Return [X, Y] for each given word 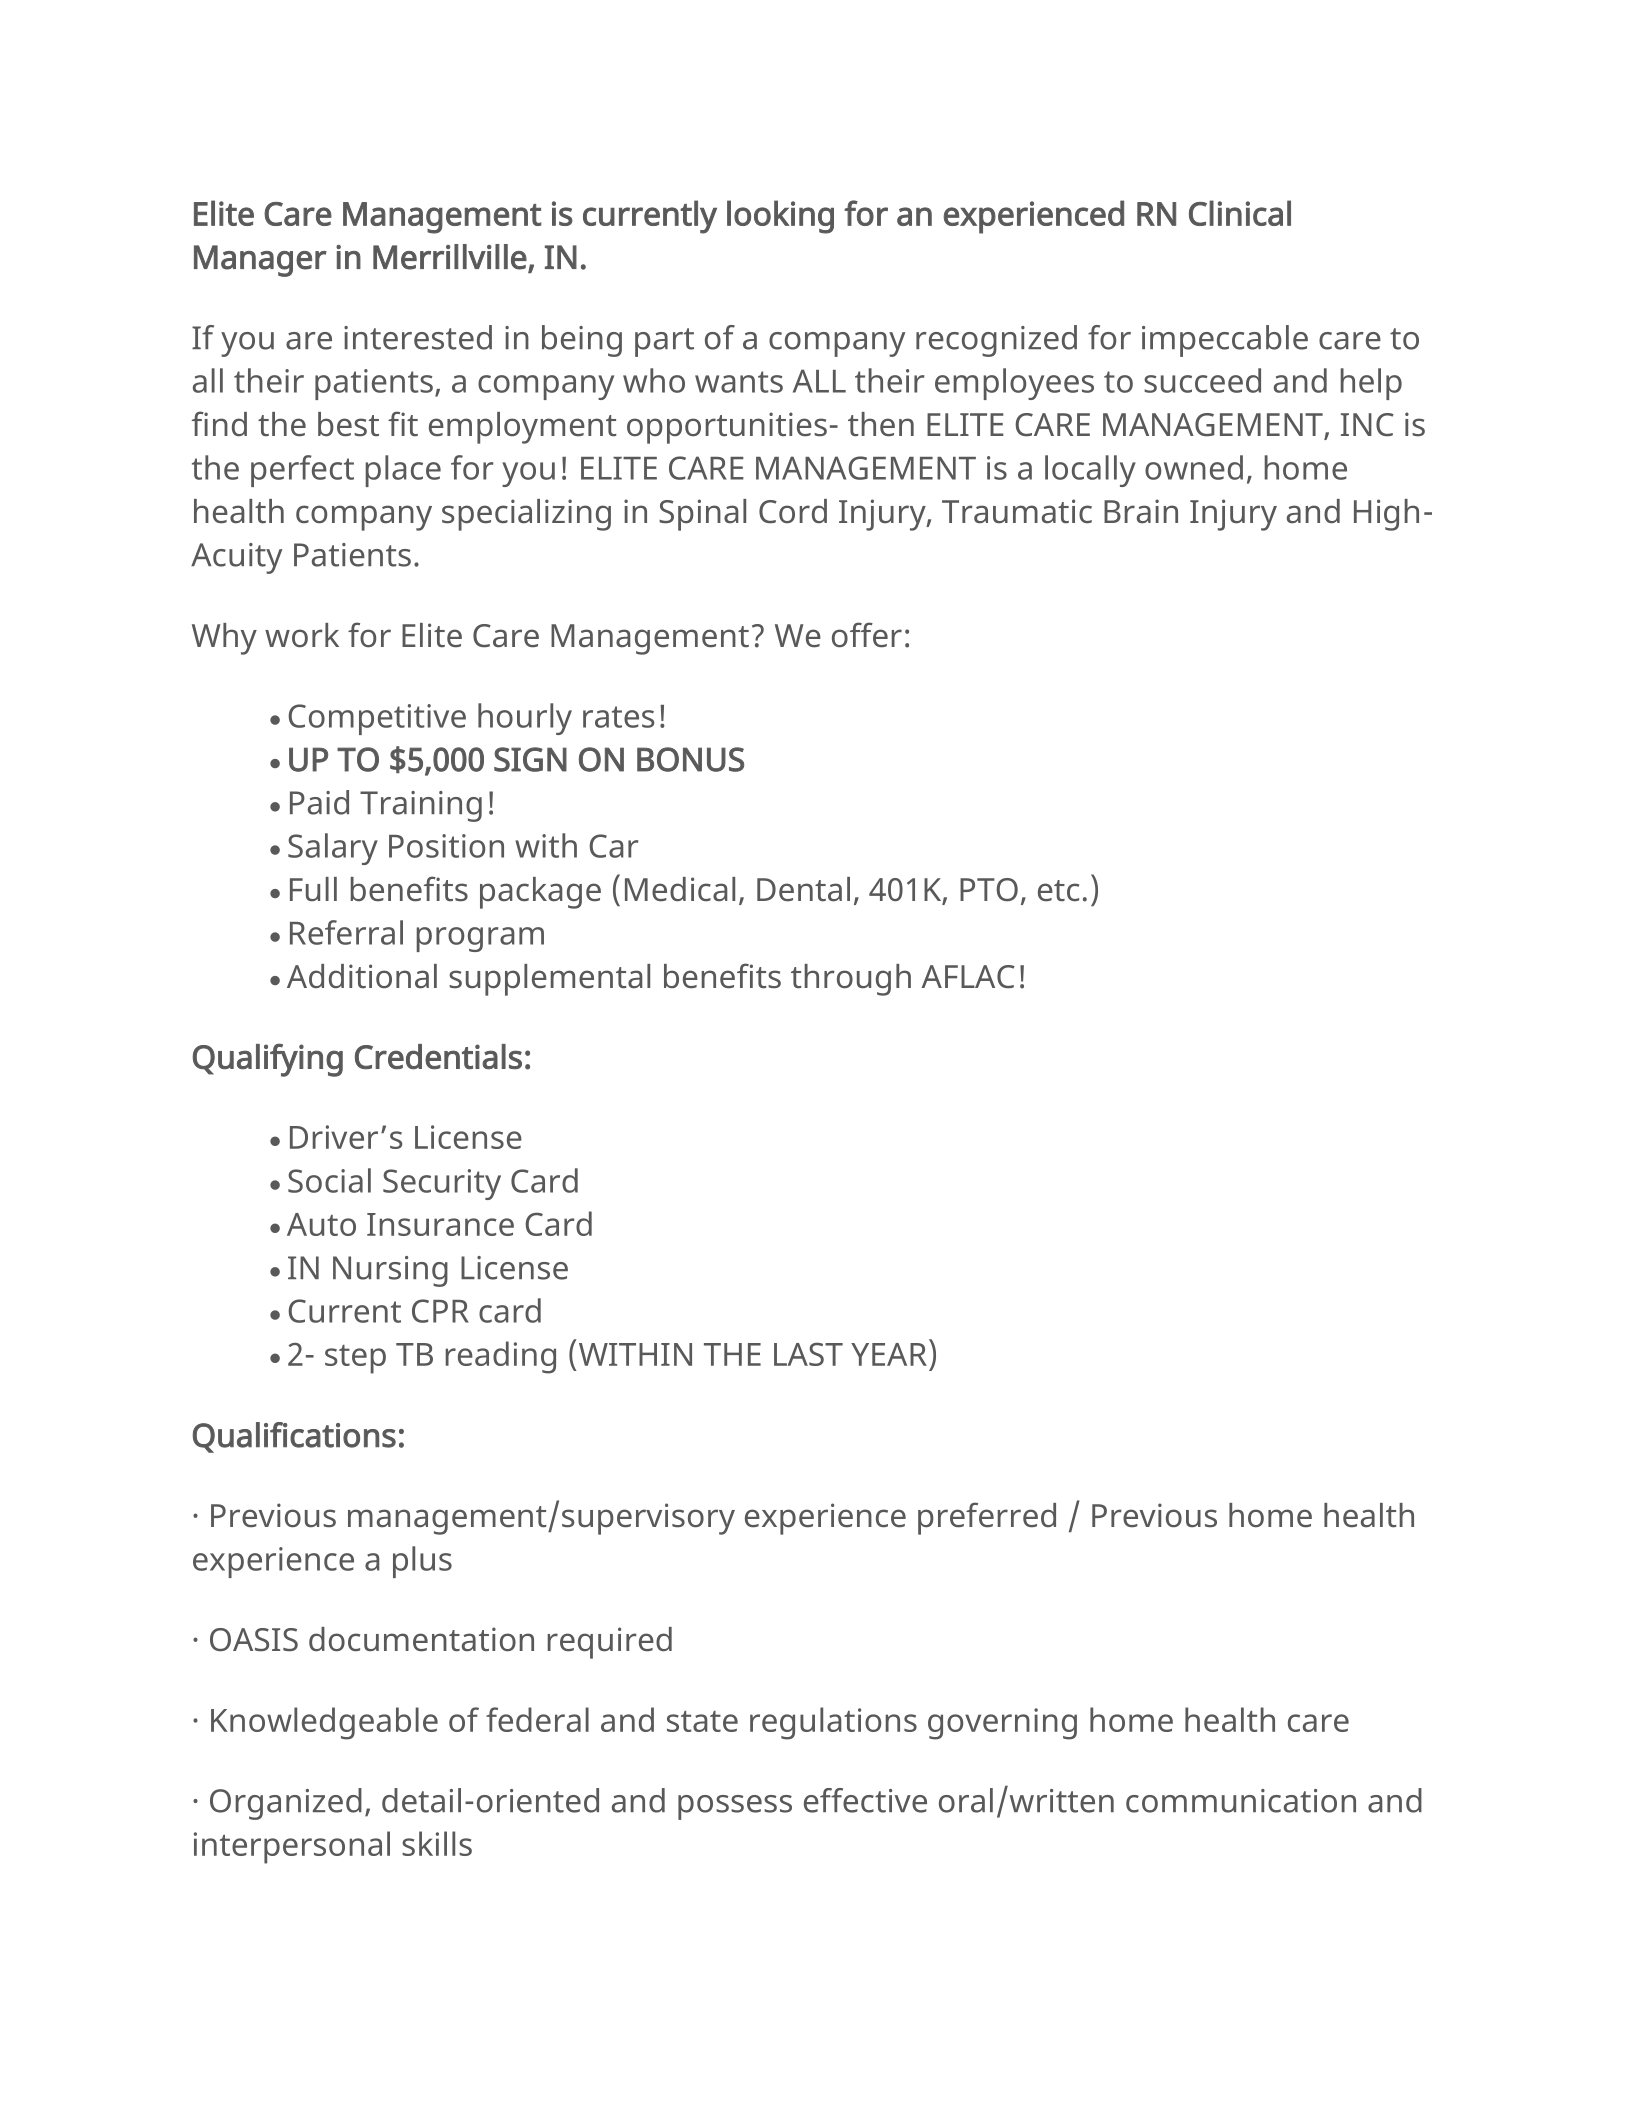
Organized [286, 1804]
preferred [987, 1518]
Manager [260, 261]
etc [1058, 891]
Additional [362, 976]
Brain [1141, 511]
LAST [808, 1354]
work [302, 635]
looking [780, 217]
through [851, 980]
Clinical [1240, 213]
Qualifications [294, 1437]
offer [867, 635]
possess [735, 1807]
